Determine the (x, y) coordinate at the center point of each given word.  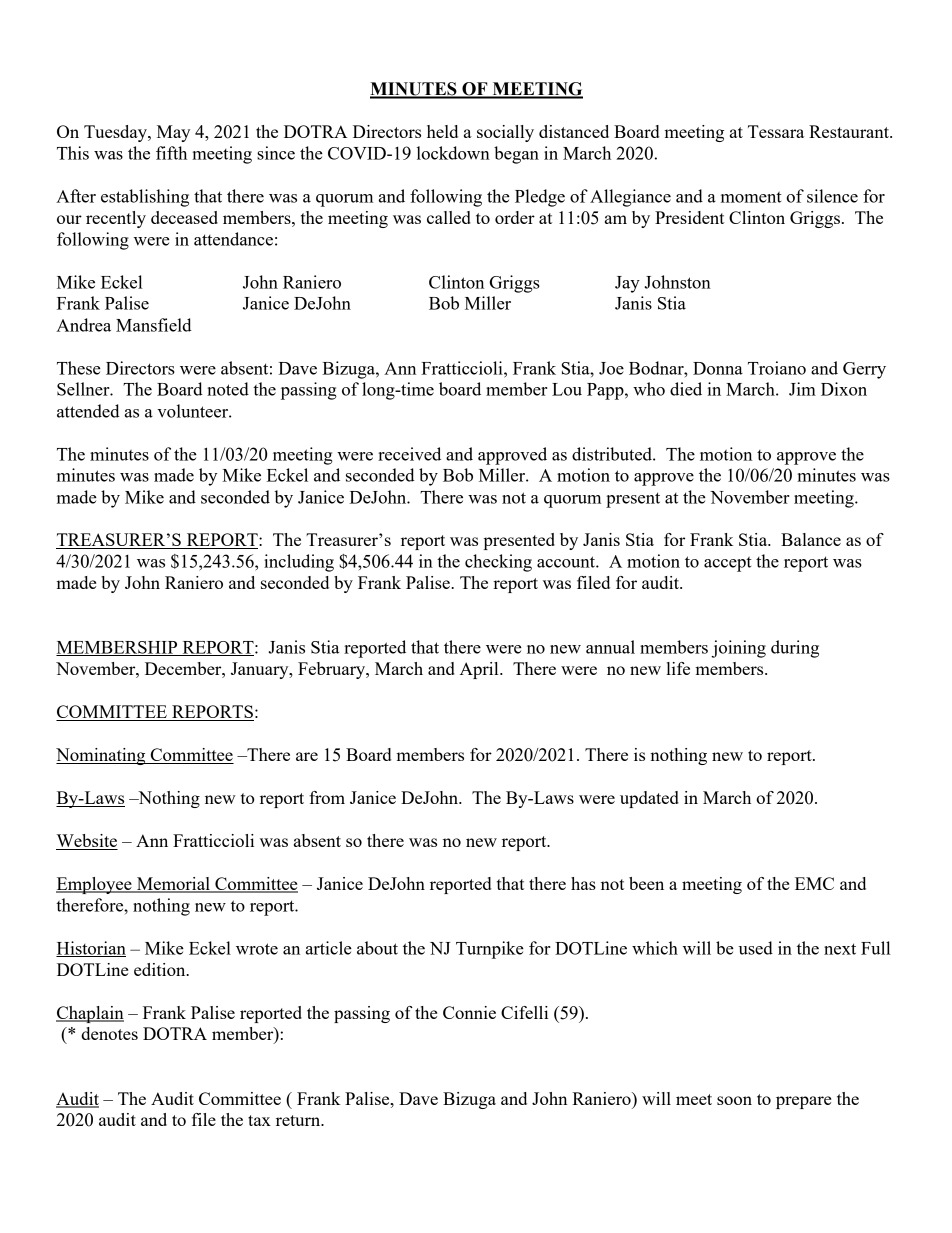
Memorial (173, 885)
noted (228, 389)
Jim (802, 389)
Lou (567, 389)
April (480, 670)
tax (259, 1120)
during (795, 649)
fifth (171, 153)
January (261, 670)
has (583, 883)
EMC (814, 883)
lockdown (453, 153)
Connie (469, 1012)
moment (751, 197)
